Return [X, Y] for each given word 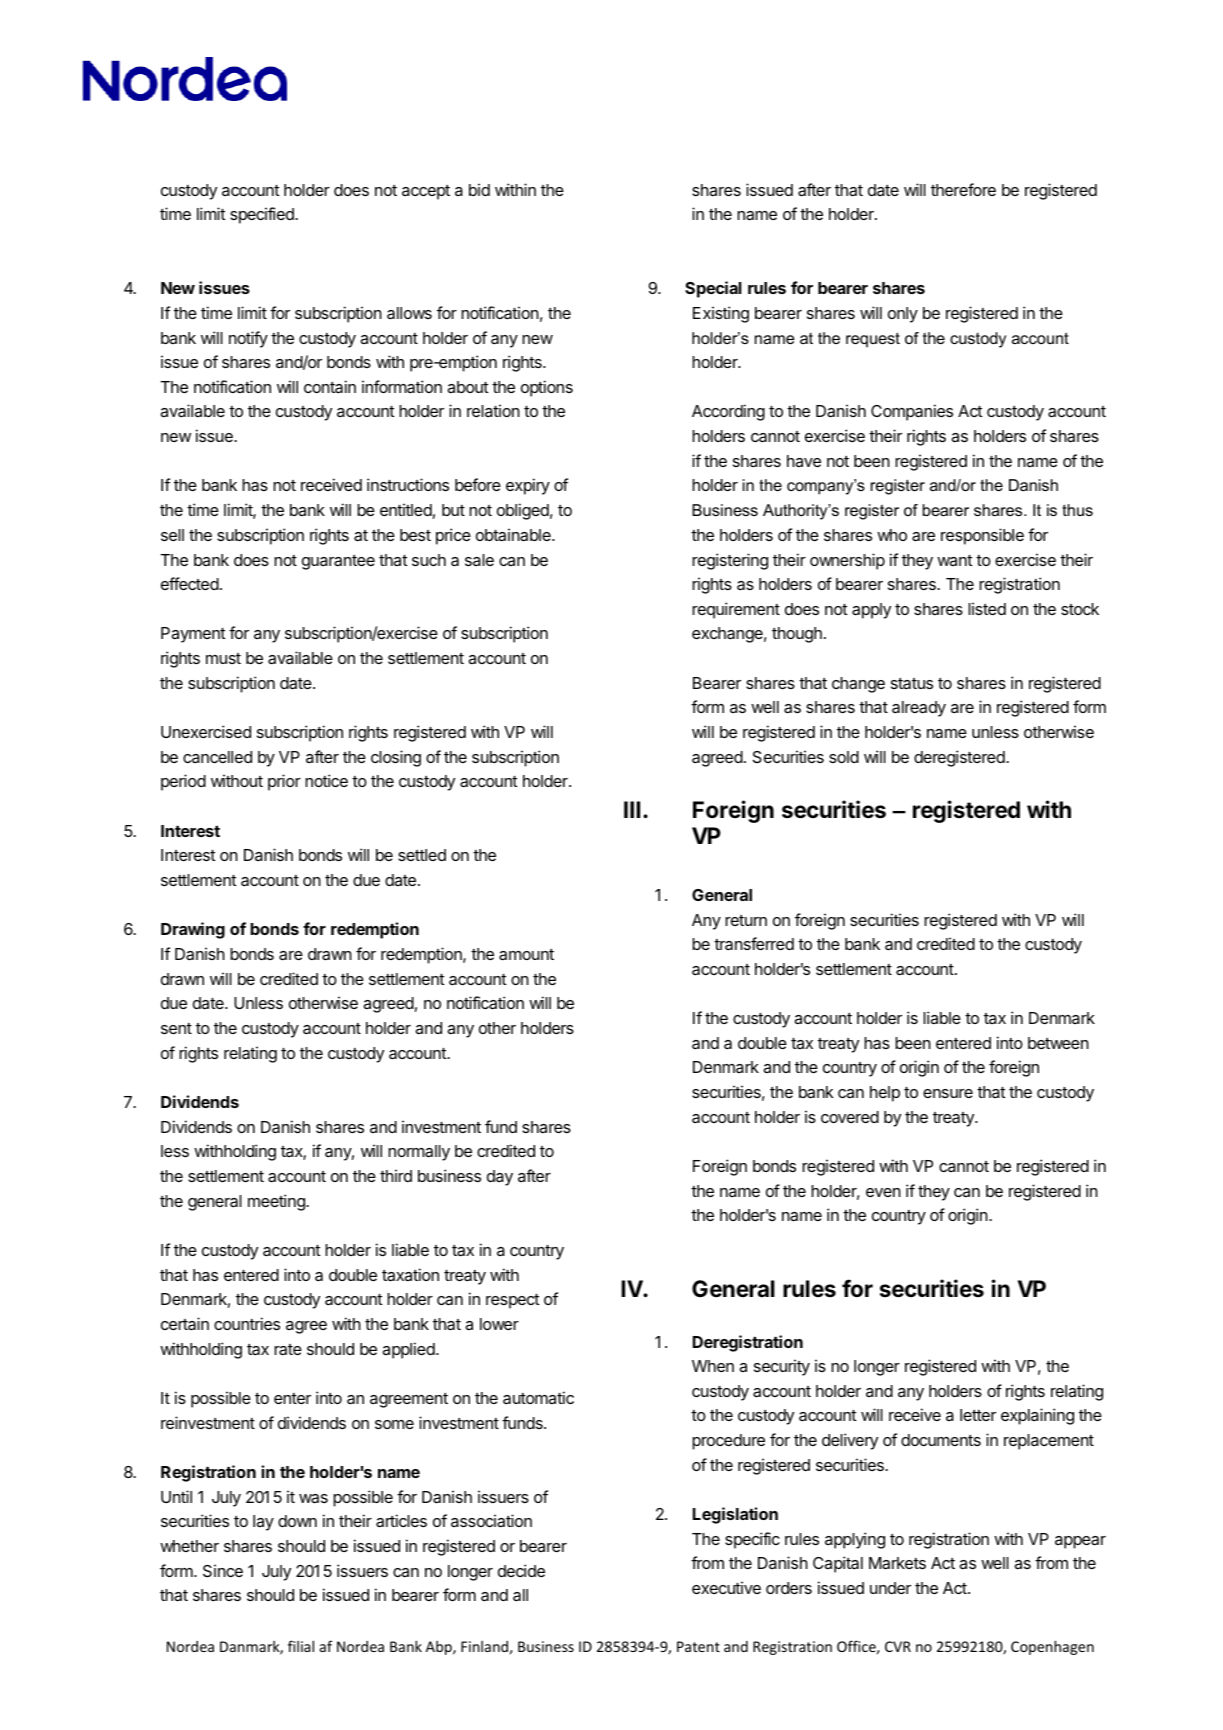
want [955, 560]
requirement [736, 610]
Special [713, 289]
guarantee [338, 562]
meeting [277, 1202]
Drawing [193, 930]
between [1058, 1043]
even [883, 1192]
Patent [698, 1646]
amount [526, 954]
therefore [963, 189]
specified [263, 215]
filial [301, 1646]
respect [513, 1301]
